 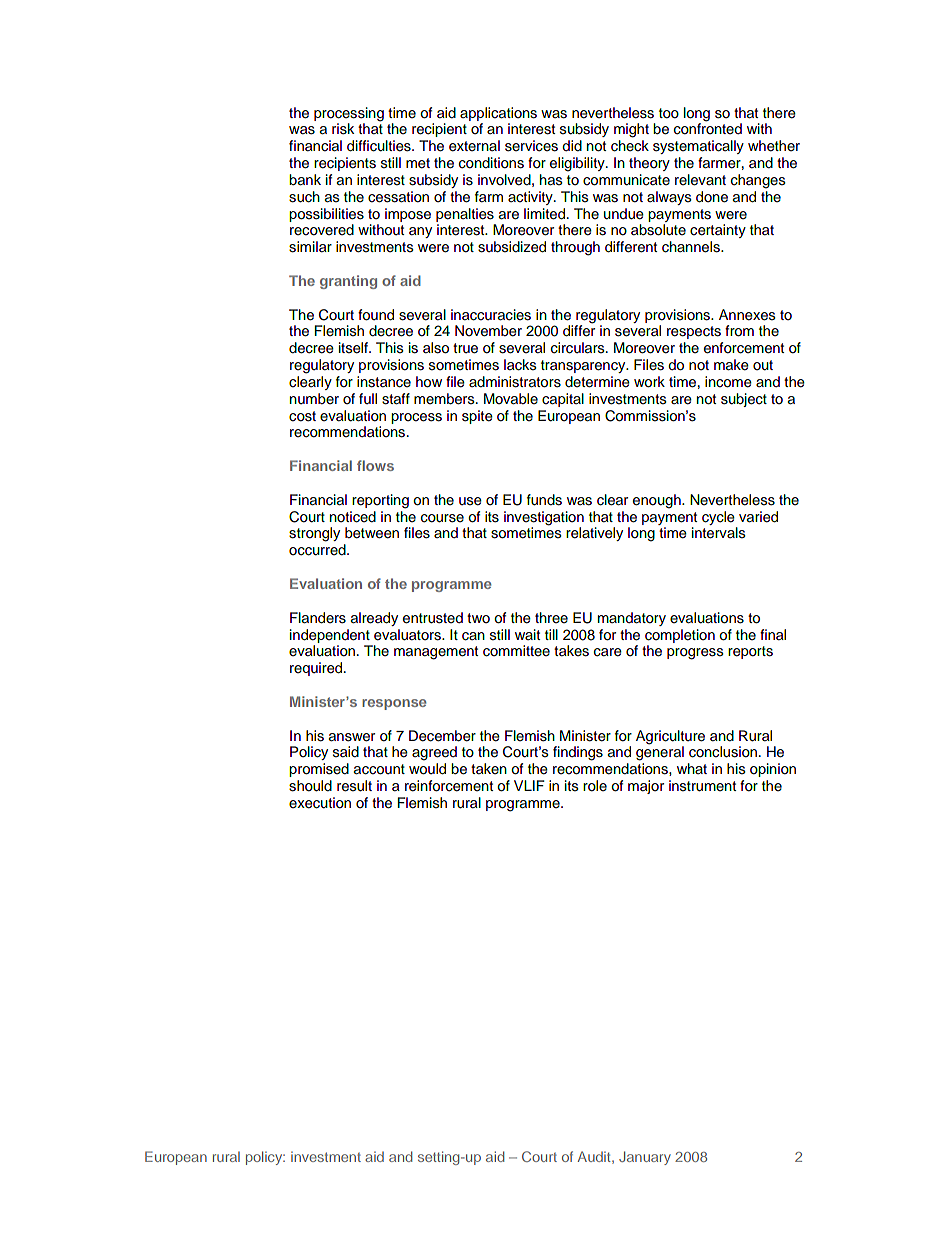 What do you see at coordinates (380, 146) in the document?
I see `difficulties` at bounding box center [380, 146].
